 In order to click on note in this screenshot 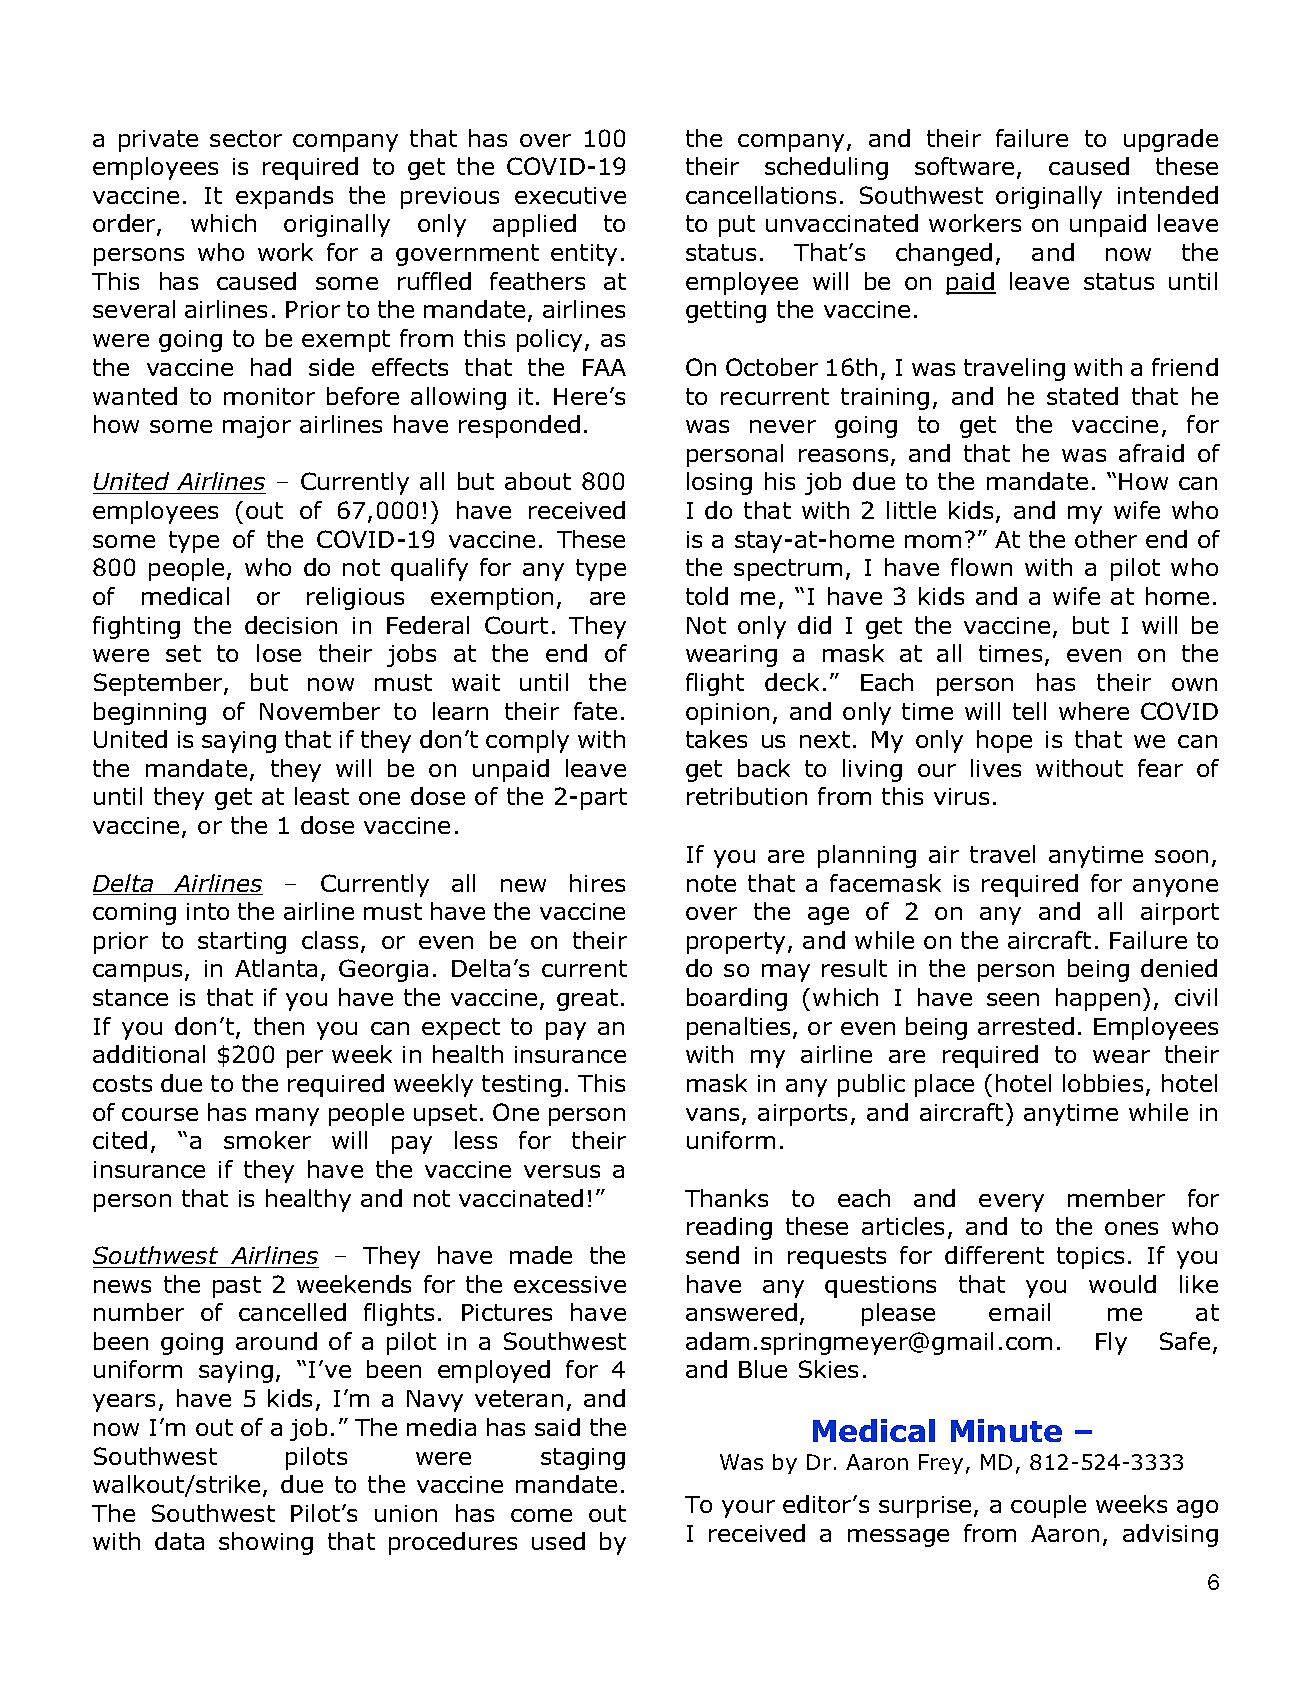, I will do `click(711, 883)`.
